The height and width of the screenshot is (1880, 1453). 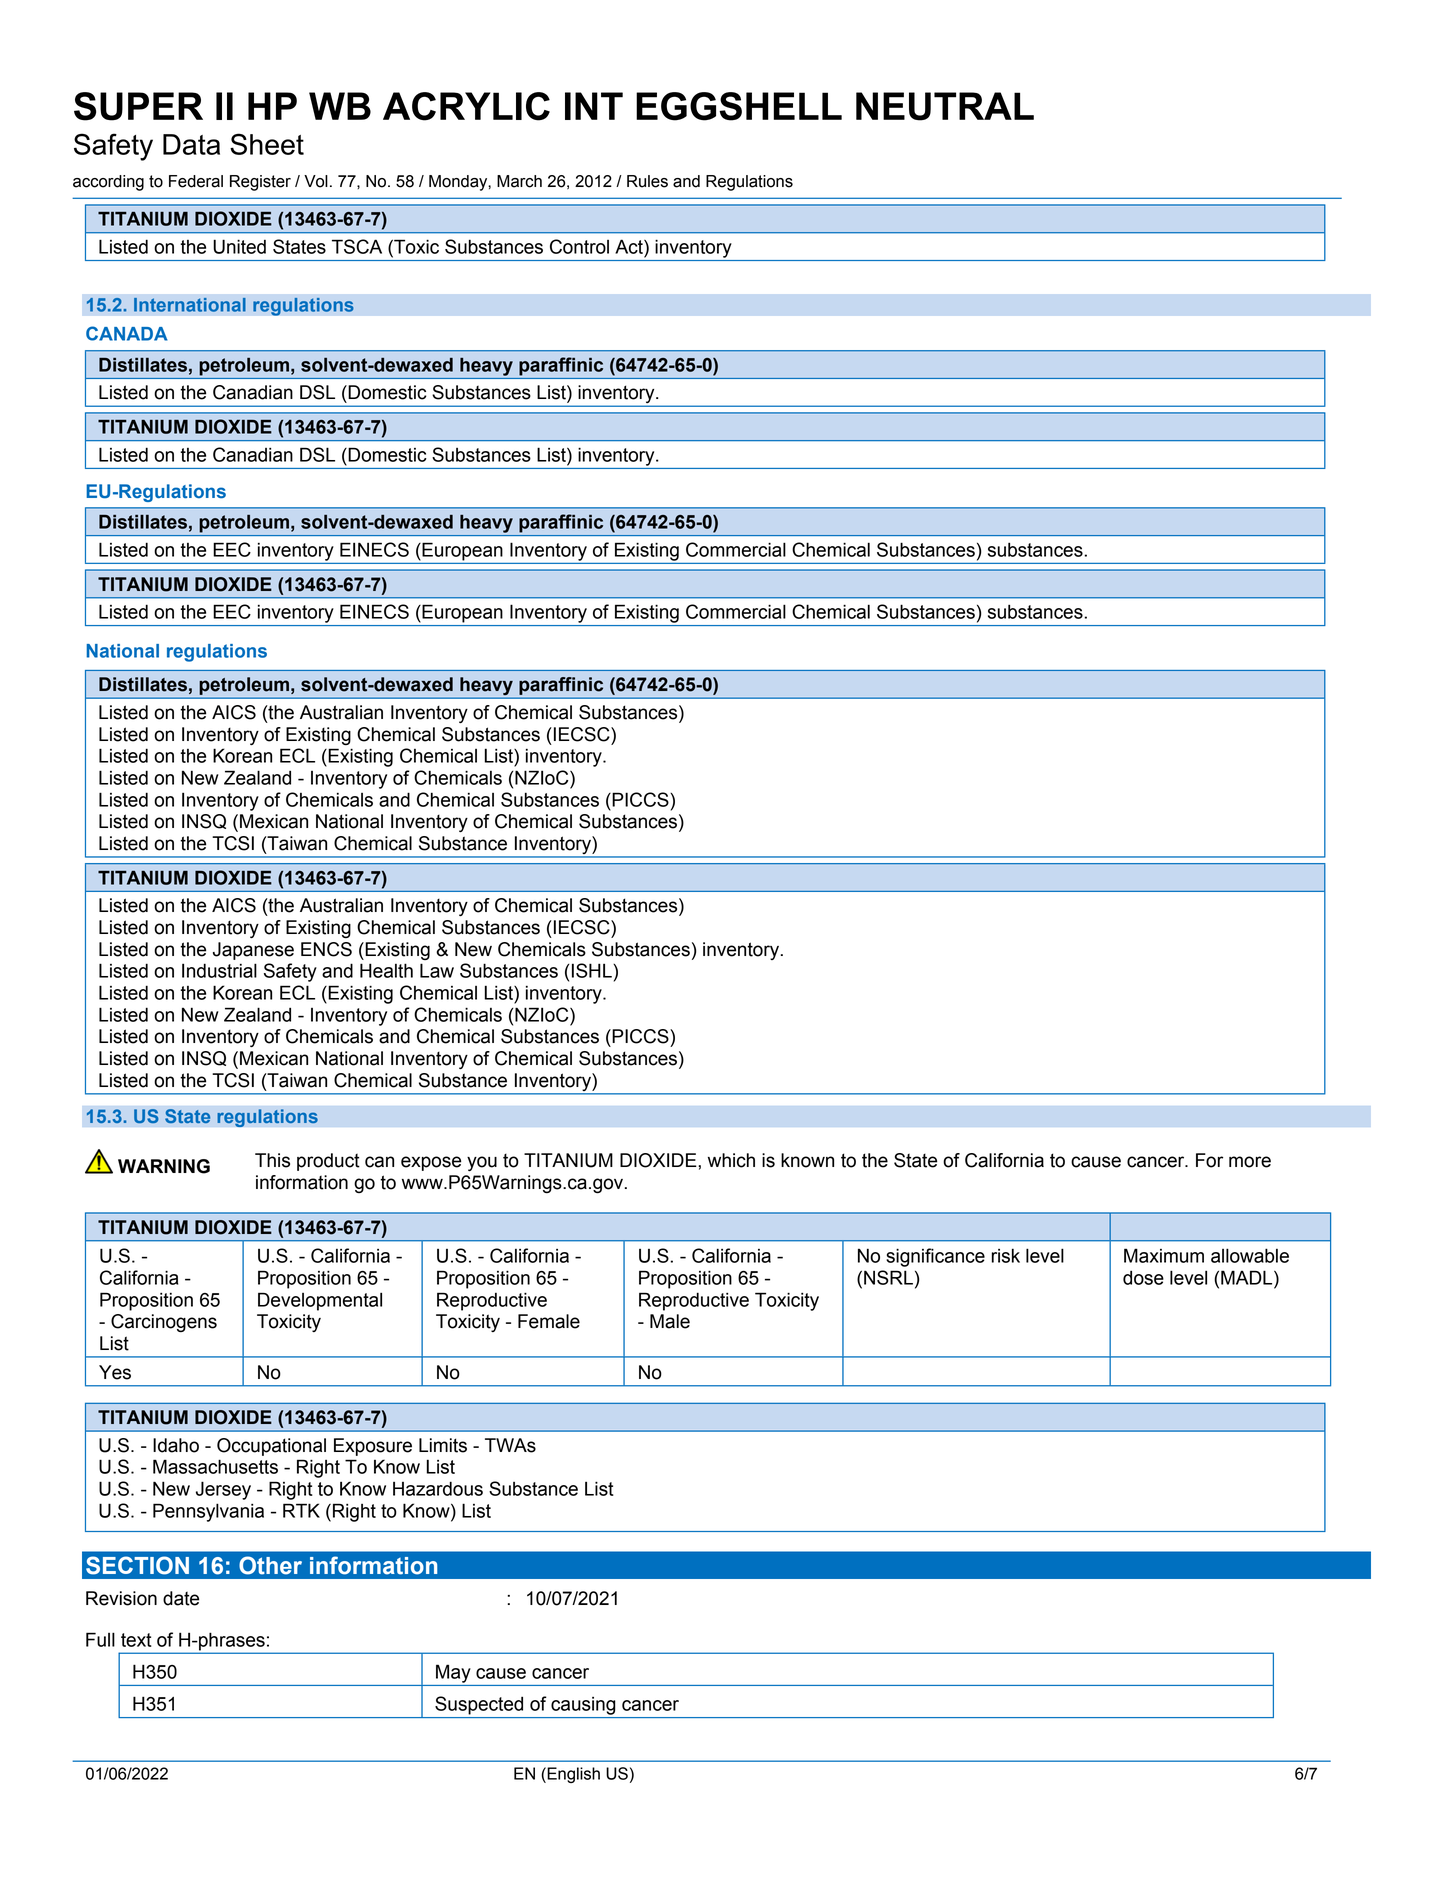 I want to click on more, so click(x=1250, y=1162).
